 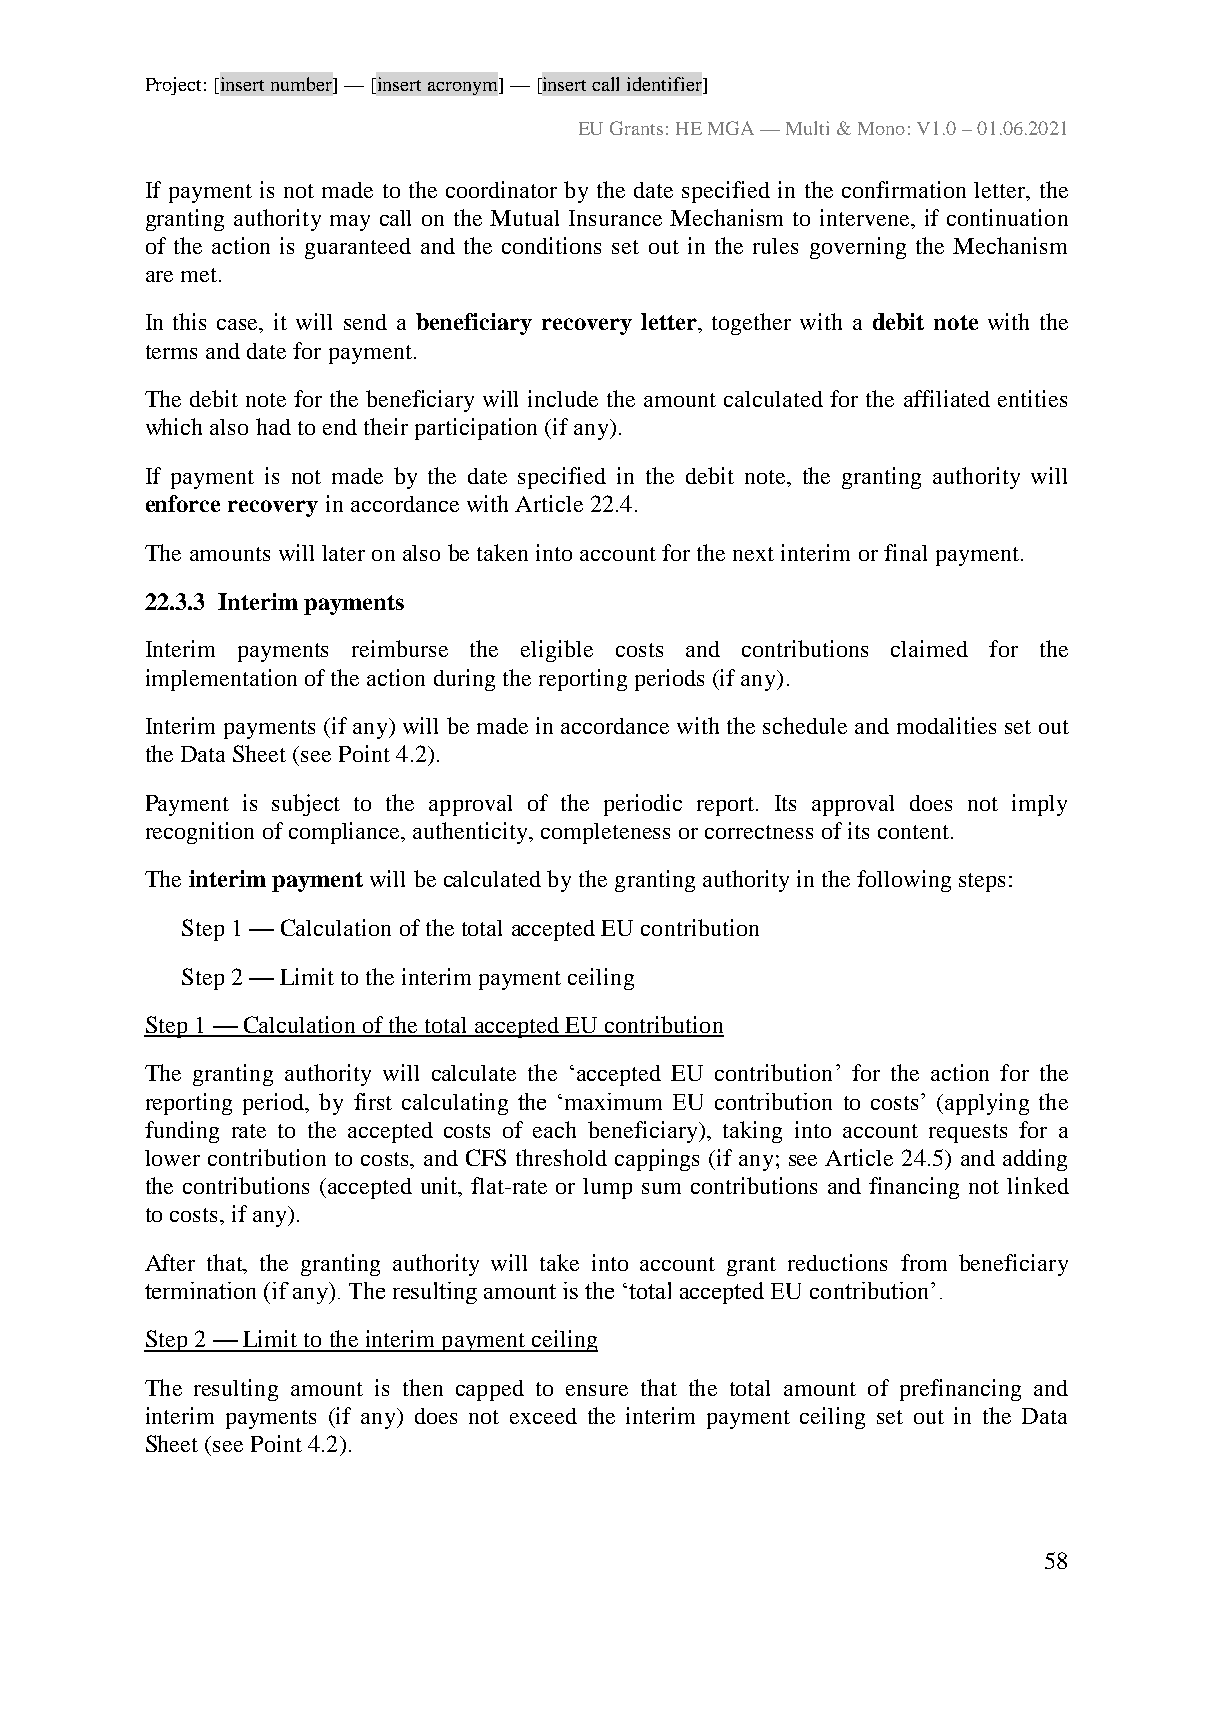 I want to click on completeness, so click(x=605, y=833).
